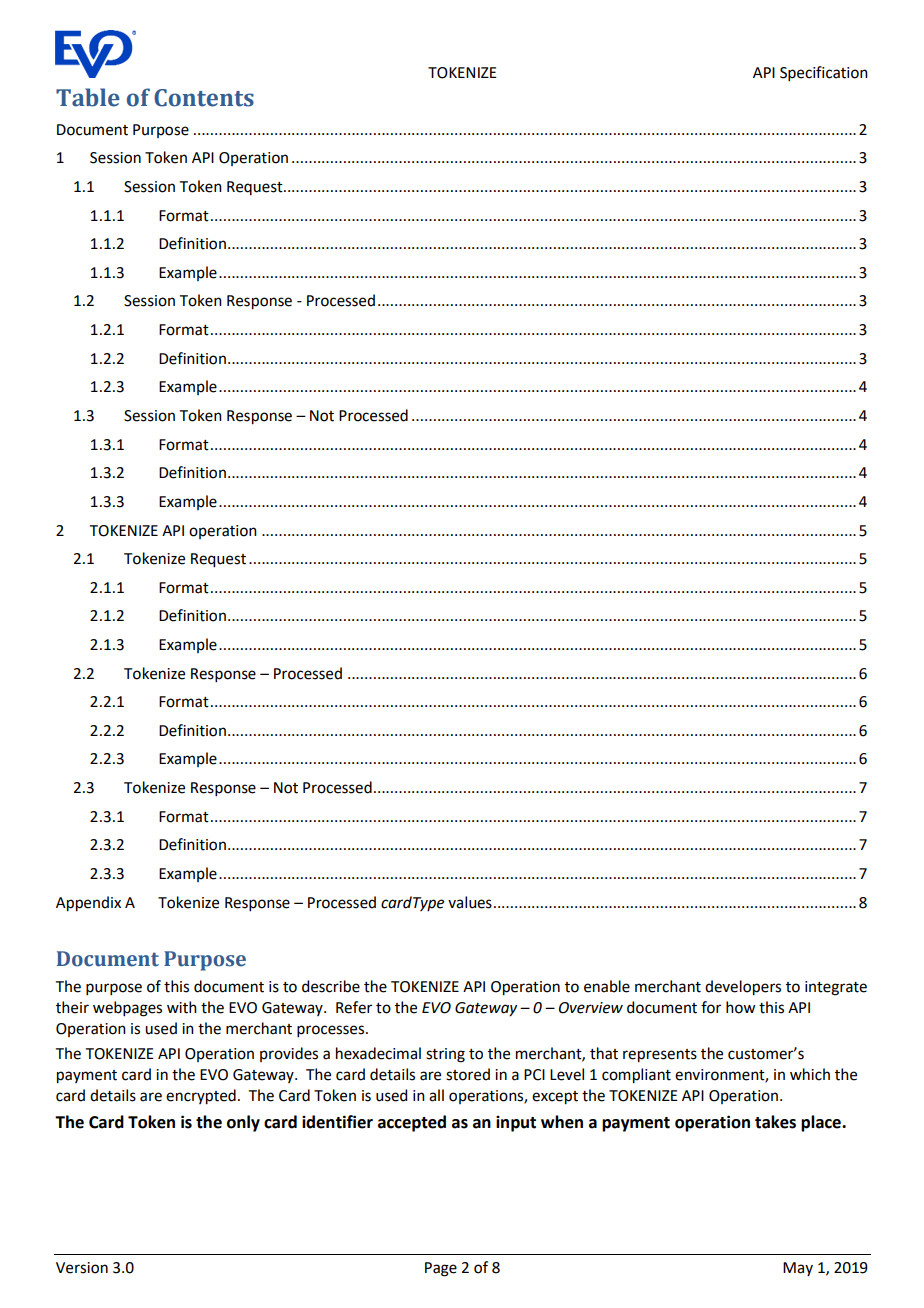 This screenshot has width=924, height=1308. I want to click on Version, so click(82, 1268).
